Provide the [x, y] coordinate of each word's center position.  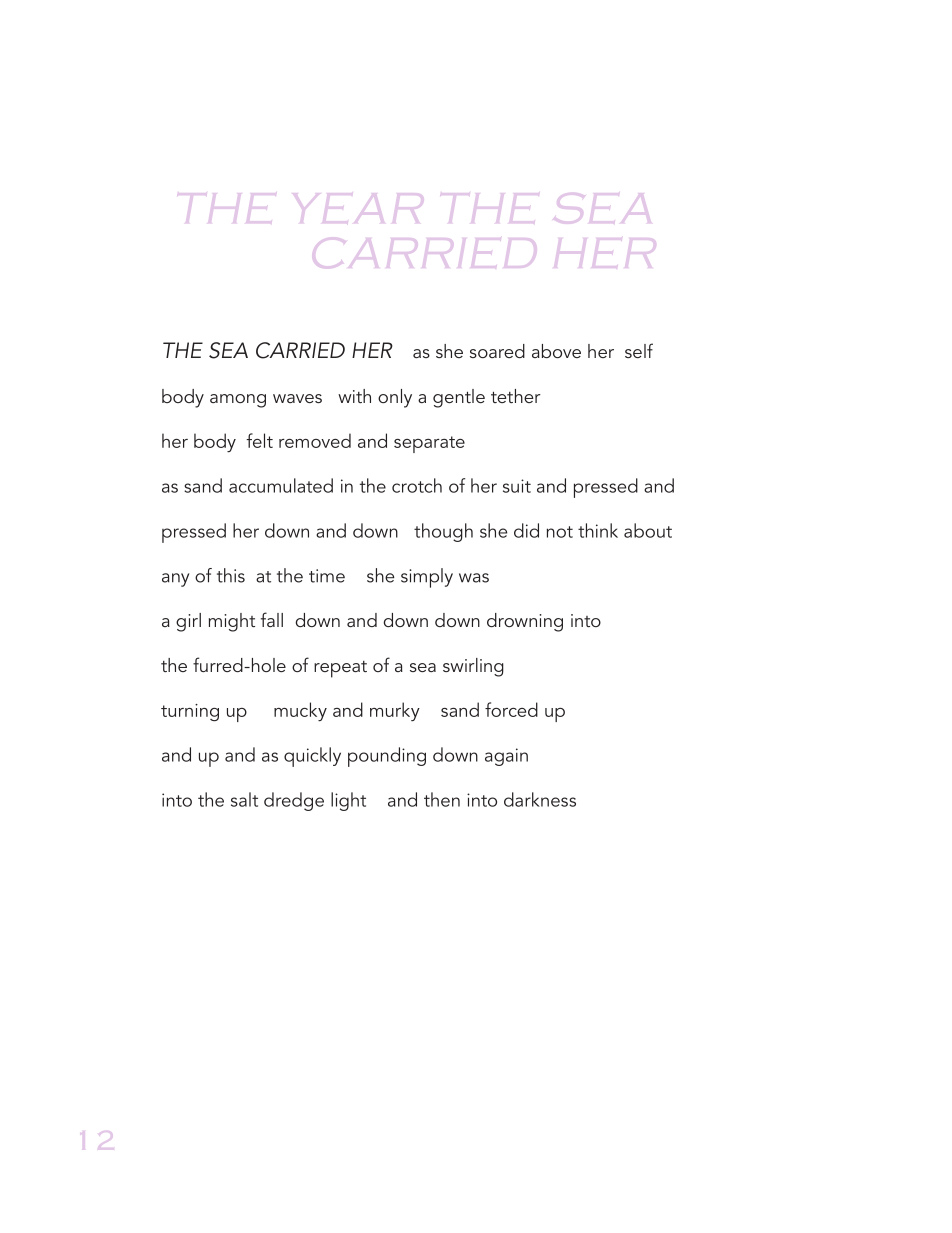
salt [244, 799]
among [238, 401]
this [231, 575]
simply [427, 578]
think [598, 530]
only [395, 398]
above [556, 351]
